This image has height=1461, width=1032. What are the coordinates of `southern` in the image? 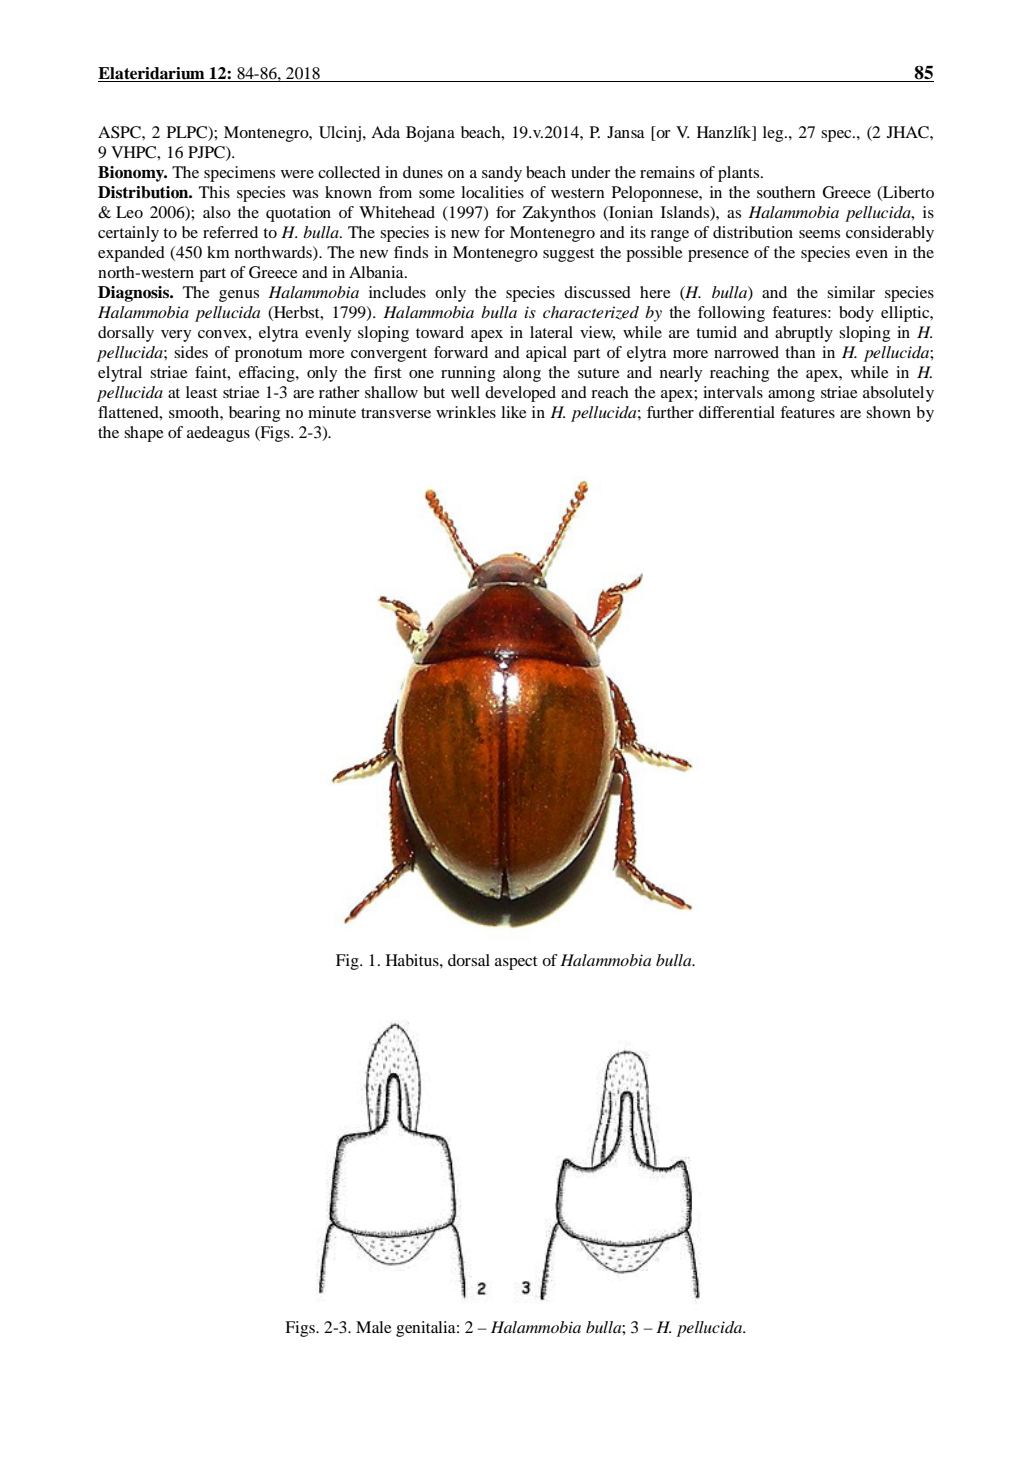 It's located at (786, 192).
